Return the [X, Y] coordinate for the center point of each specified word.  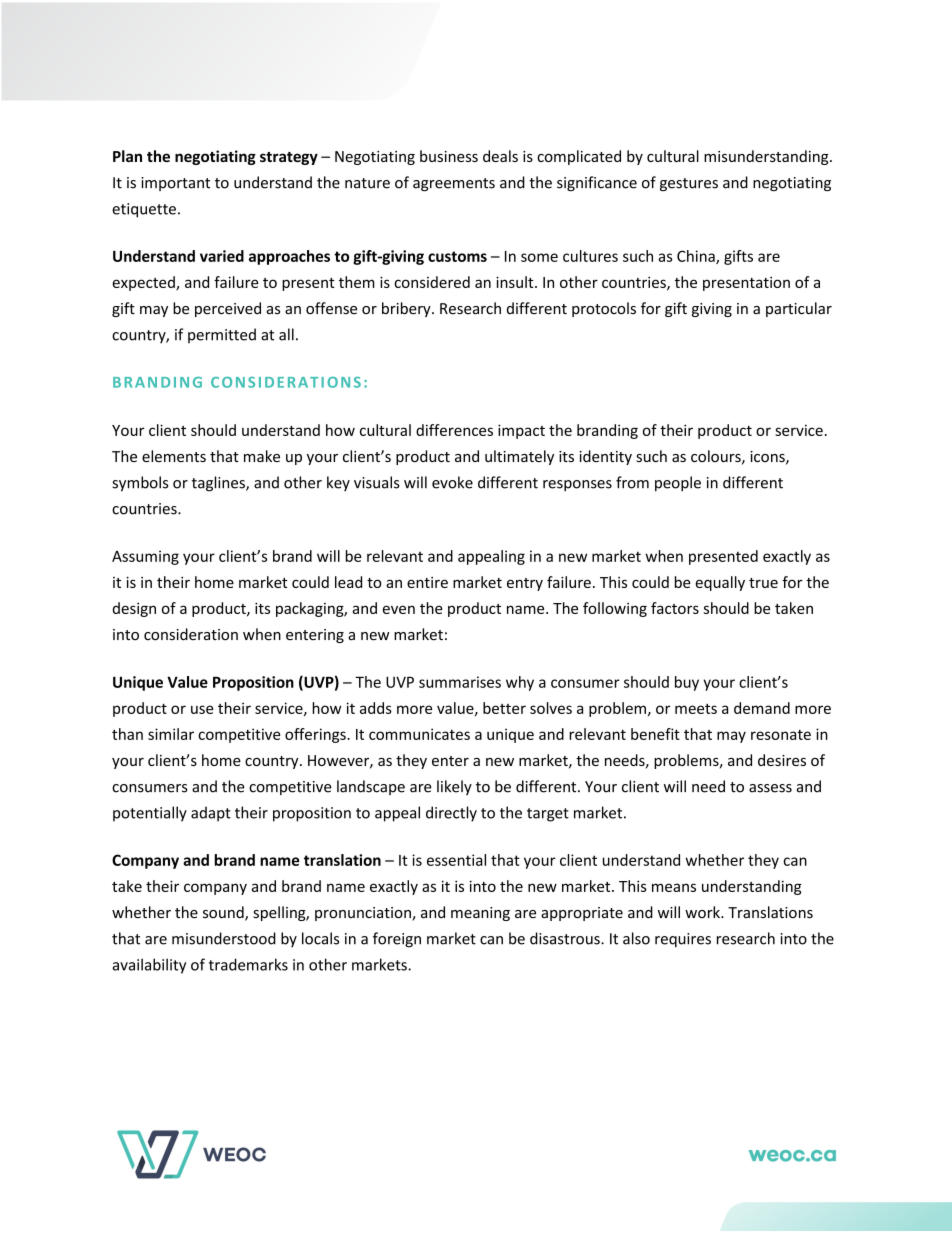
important [175, 184]
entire [427, 582]
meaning [480, 914]
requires [683, 940]
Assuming [145, 557]
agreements [454, 184]
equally [720, 583]
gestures [689, 184]
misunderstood [224, 938]
